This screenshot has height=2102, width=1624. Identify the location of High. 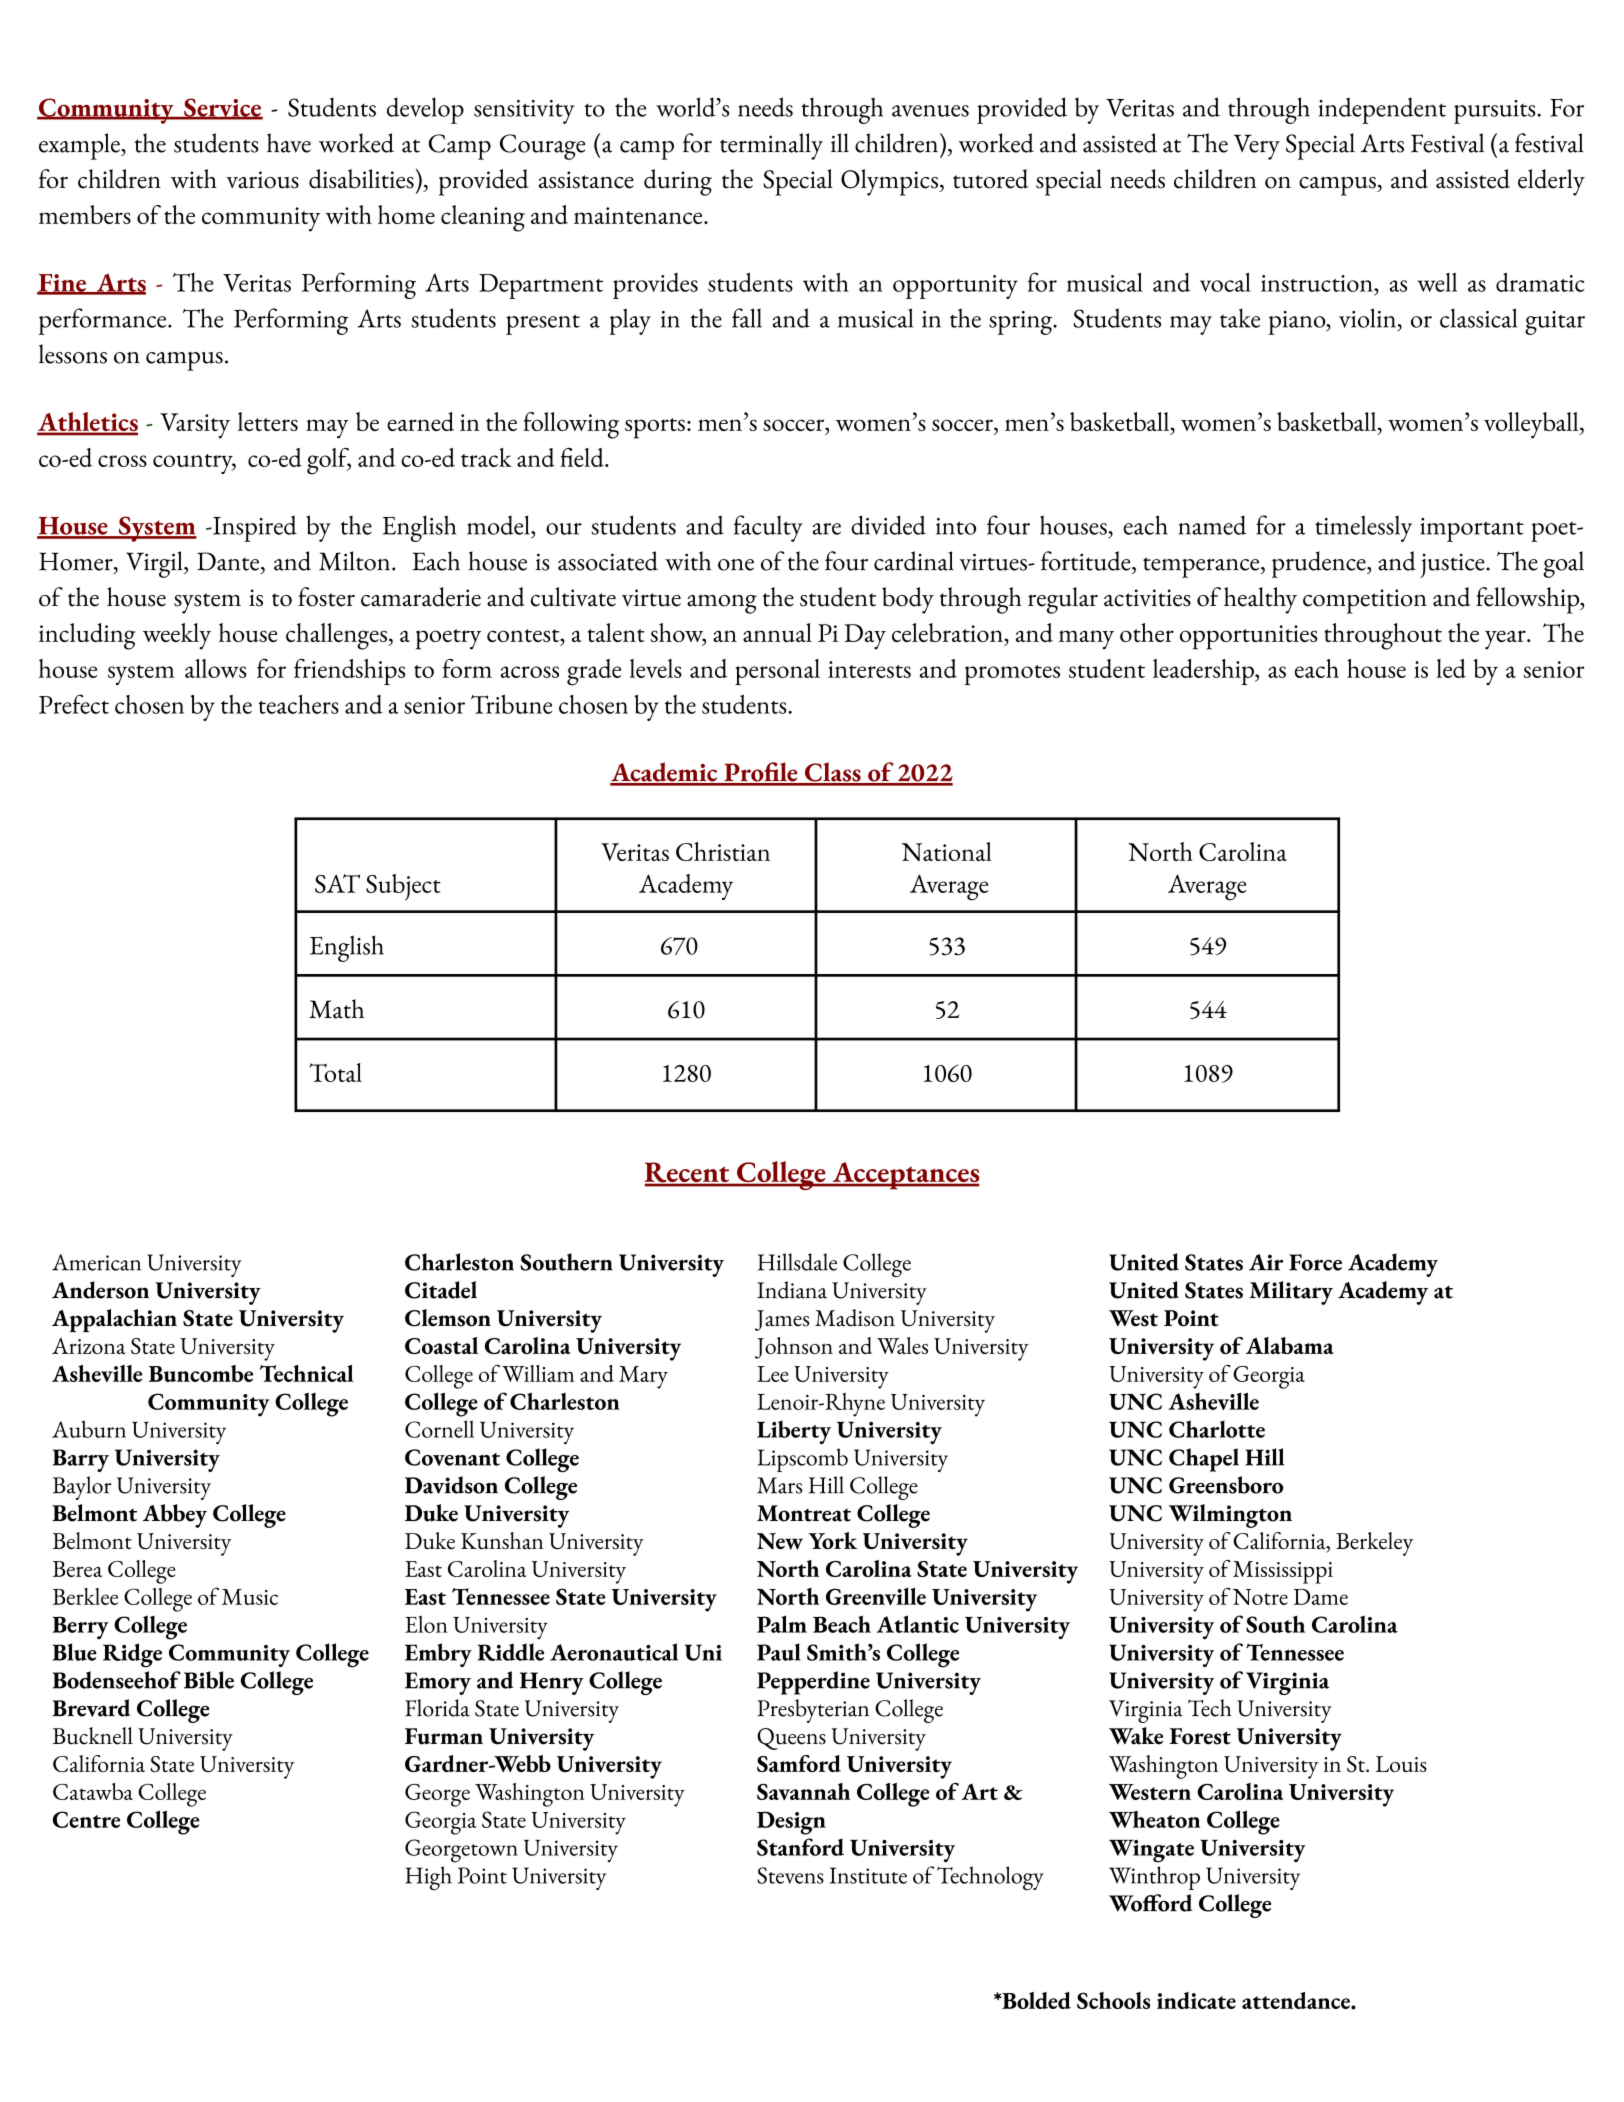
(428, 1878).
